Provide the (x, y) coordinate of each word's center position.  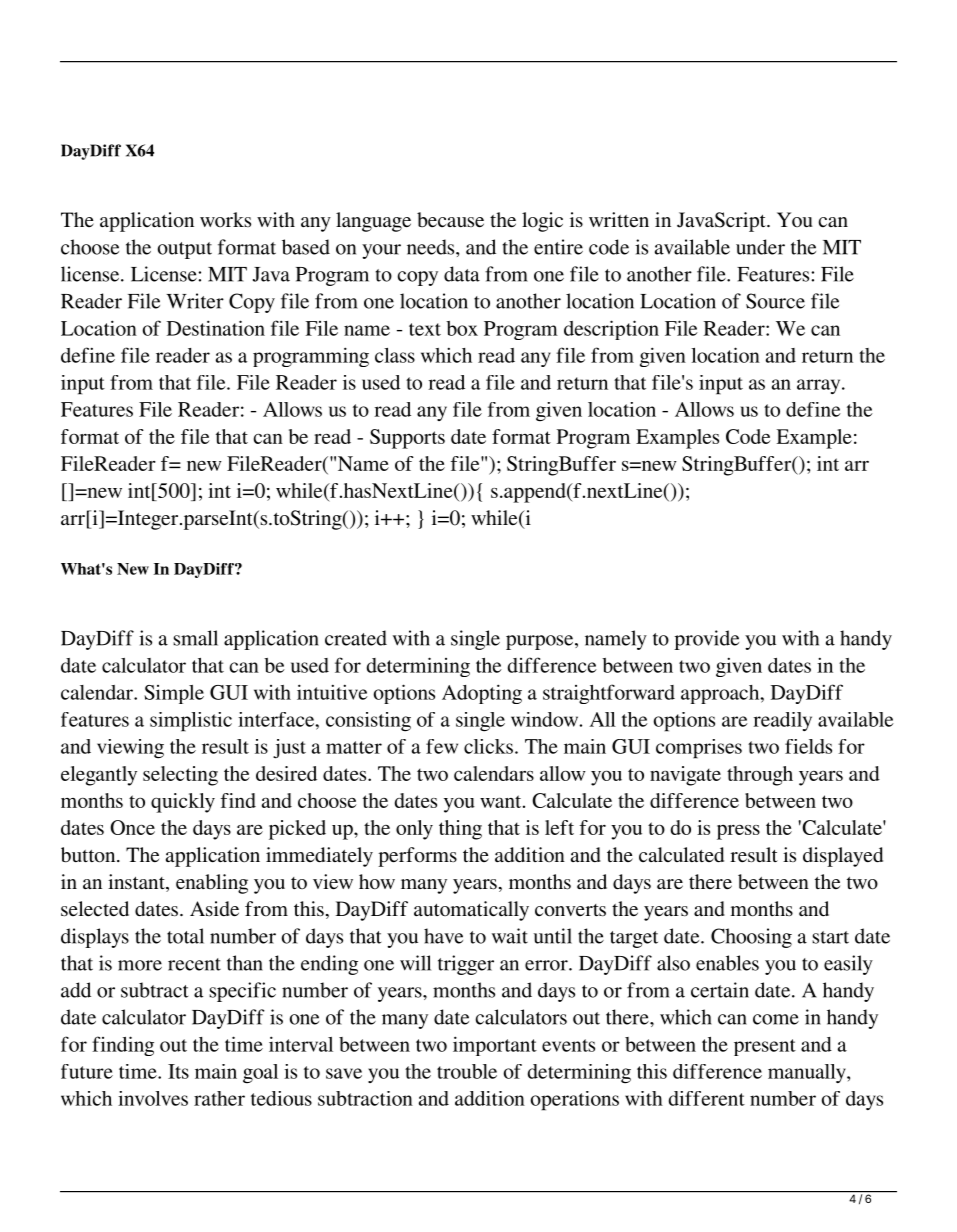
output (185, 250)
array (820, 386)
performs (417, 857)
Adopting (482, 694)
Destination (215, 328)
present (765, 1047)
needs (432, 247)
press (738, 832)
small (195, 638)
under (760, 247)
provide (706, 640)
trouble (467, 1071)
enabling (212, 884)
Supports (407, 439)
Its (178, 1071)
